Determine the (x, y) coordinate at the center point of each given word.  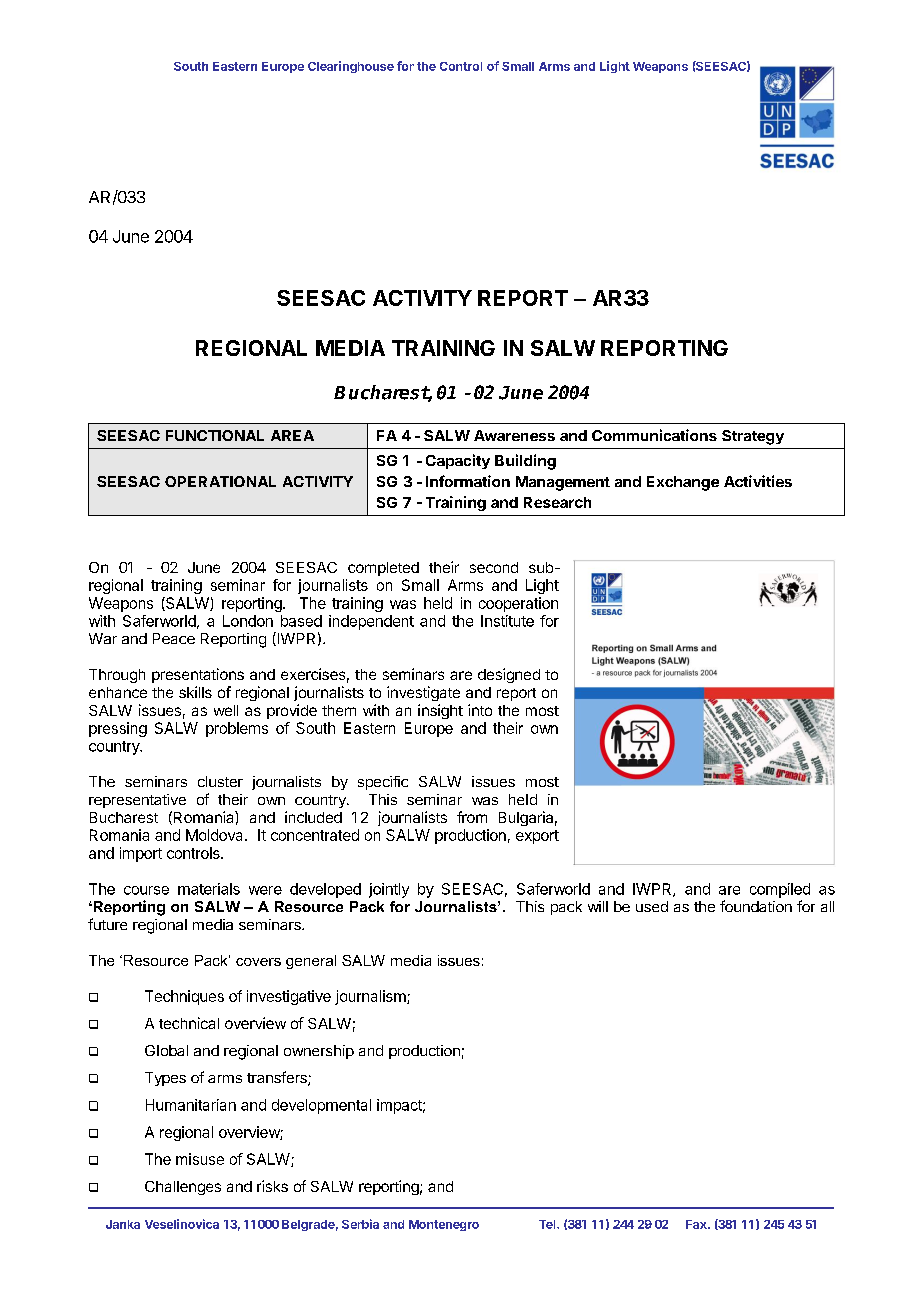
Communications (654, 435)
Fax (697, 1224)
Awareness (514, 435)
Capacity (458, 461)
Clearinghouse (351, 67)
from (472, 817)
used (652, 906)
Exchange (683, 483)
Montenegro (444, 1225)
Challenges (183, 1188)
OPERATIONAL (220, 481)
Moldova (216, 835)
